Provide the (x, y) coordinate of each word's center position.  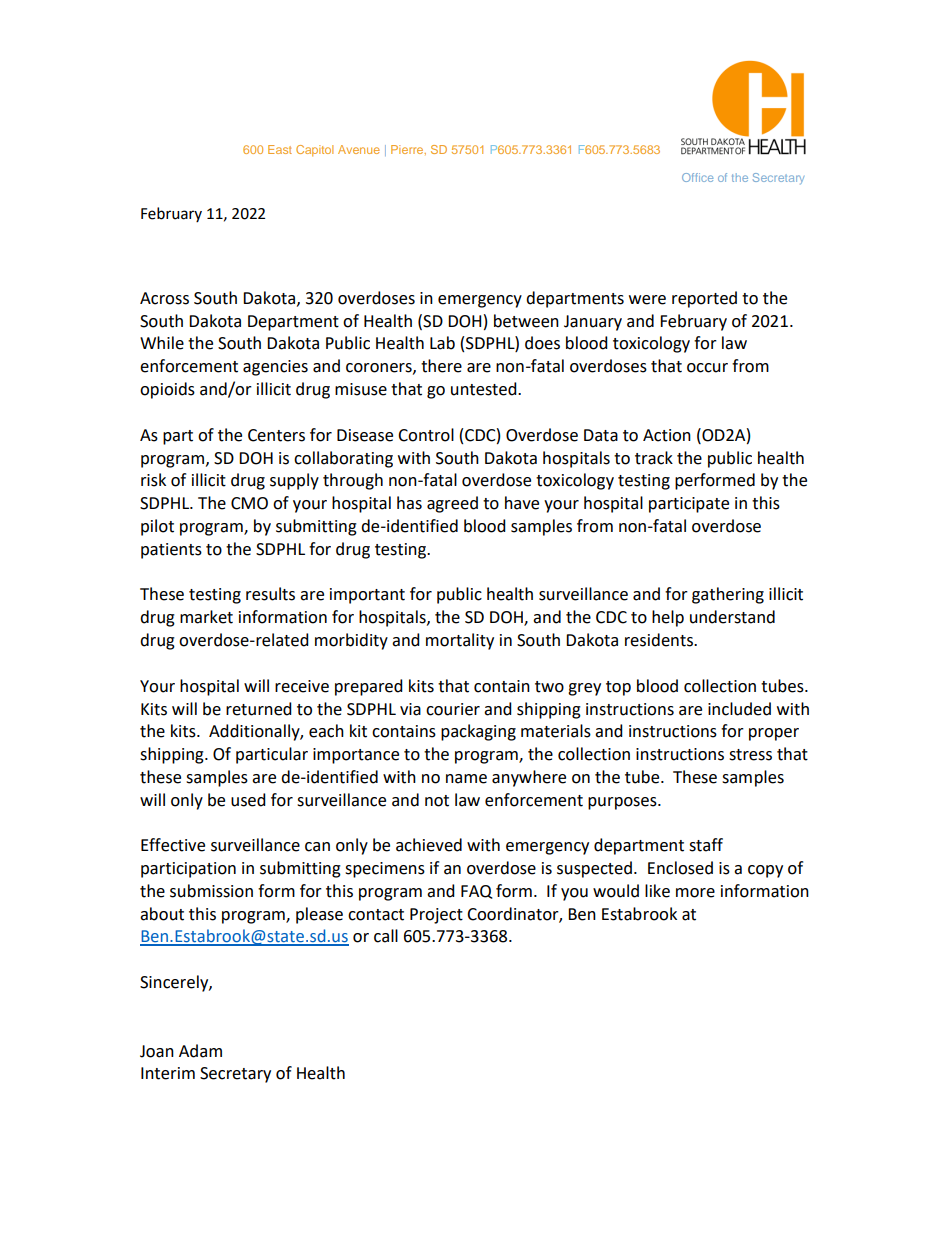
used (248, 800)
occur (707, 368)
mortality (460, 641)
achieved (429, 845)
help (668, 618)
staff (706, 845)
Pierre (408, 150)
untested (485, 389)
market (206, 617)
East (280, 149)
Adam (200, 1051)
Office (697, 177)
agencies (275, 368)
